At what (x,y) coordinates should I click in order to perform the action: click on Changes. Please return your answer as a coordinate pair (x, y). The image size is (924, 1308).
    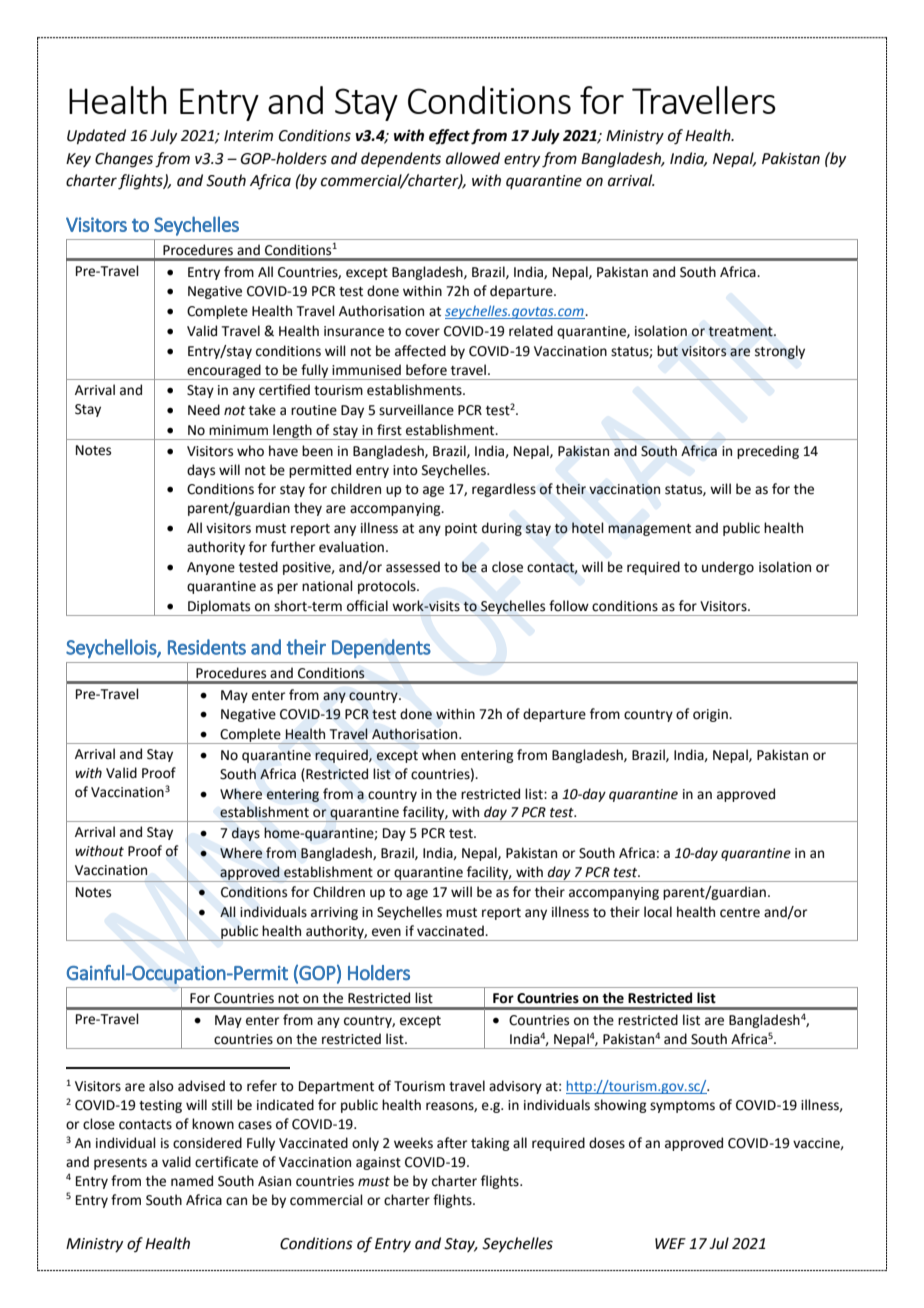
    Looking at the image, I should click on (124, 160).
